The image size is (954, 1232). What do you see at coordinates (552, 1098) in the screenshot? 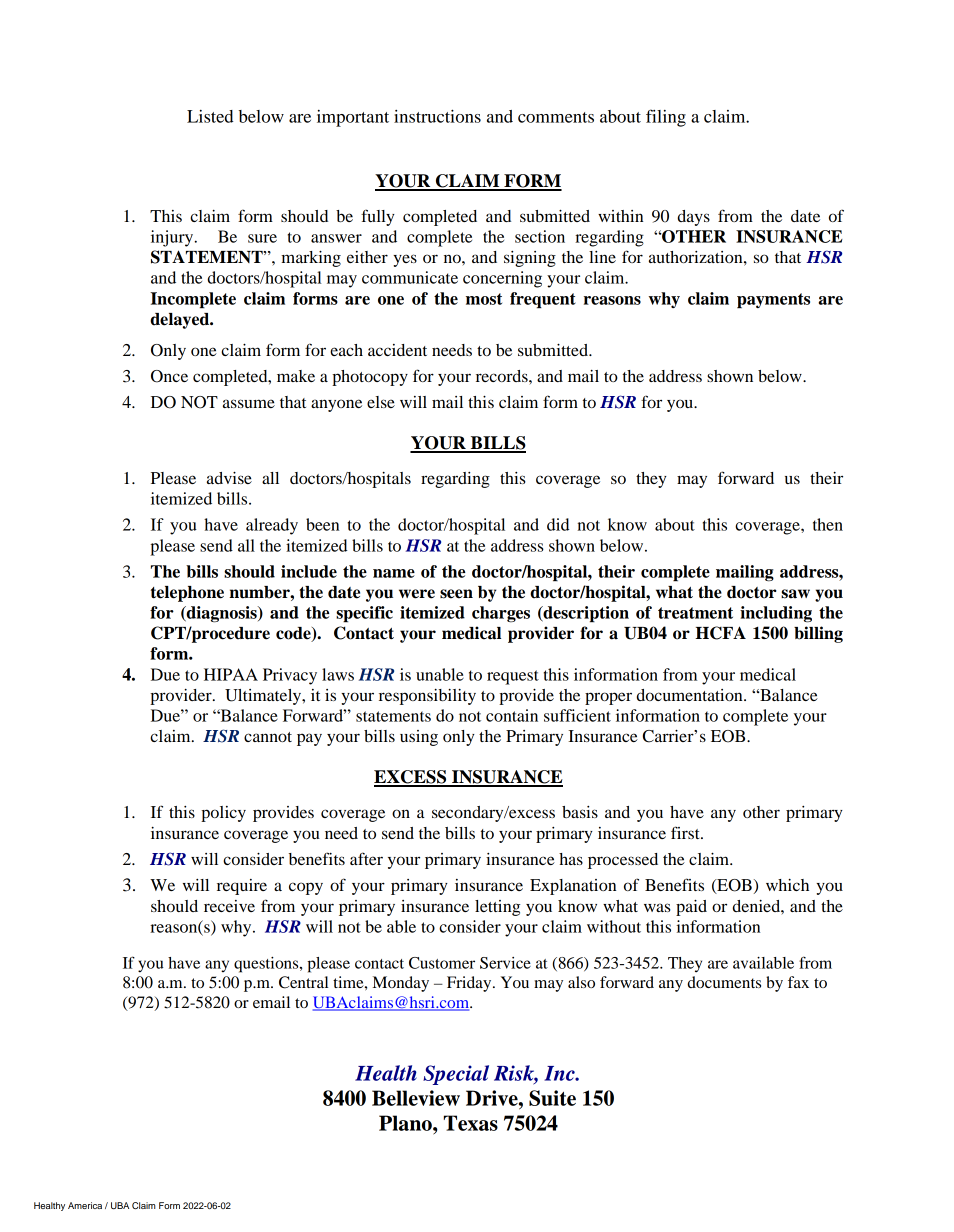
I see `Suite` at bounding box center [552, 1098].
